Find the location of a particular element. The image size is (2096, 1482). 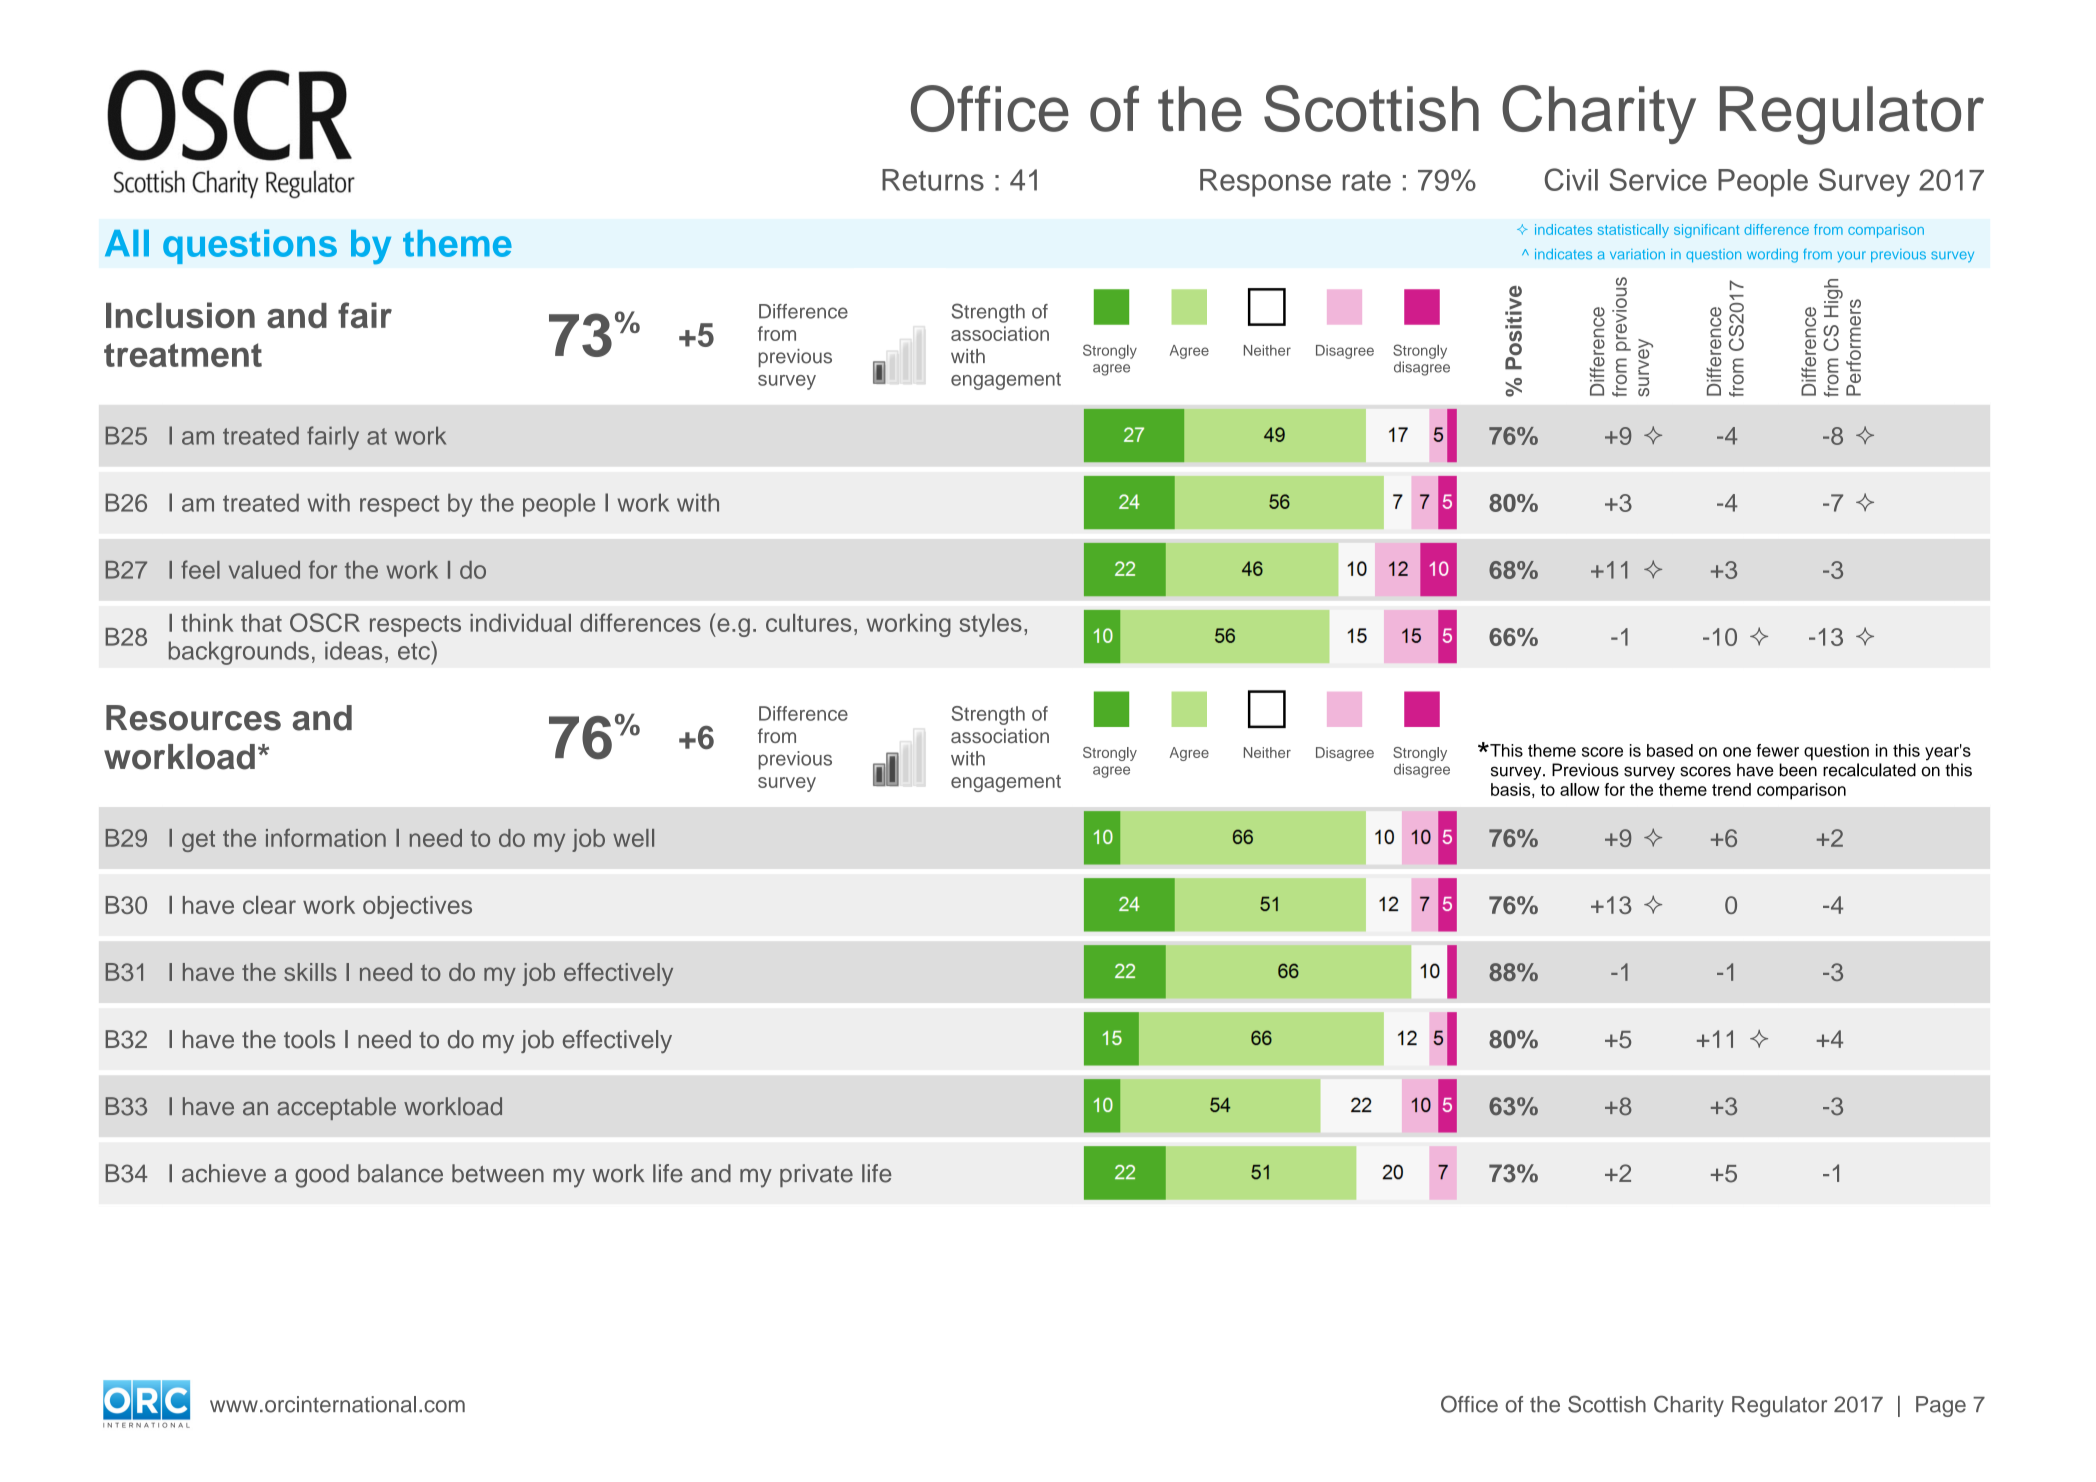

Inclusion is located at coordinates (180, 315).
